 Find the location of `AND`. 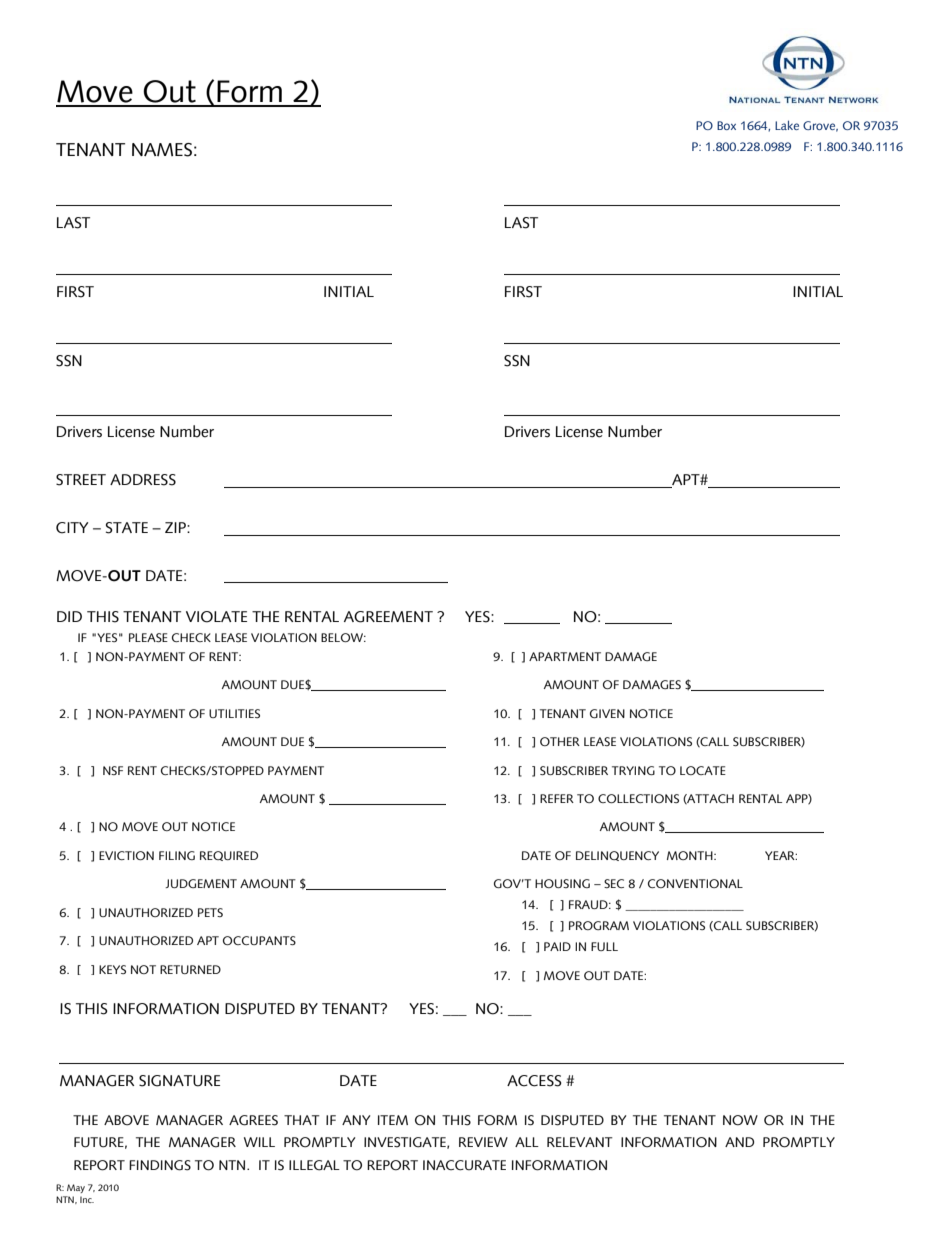

AND is located at coordinates (739, 1142).
